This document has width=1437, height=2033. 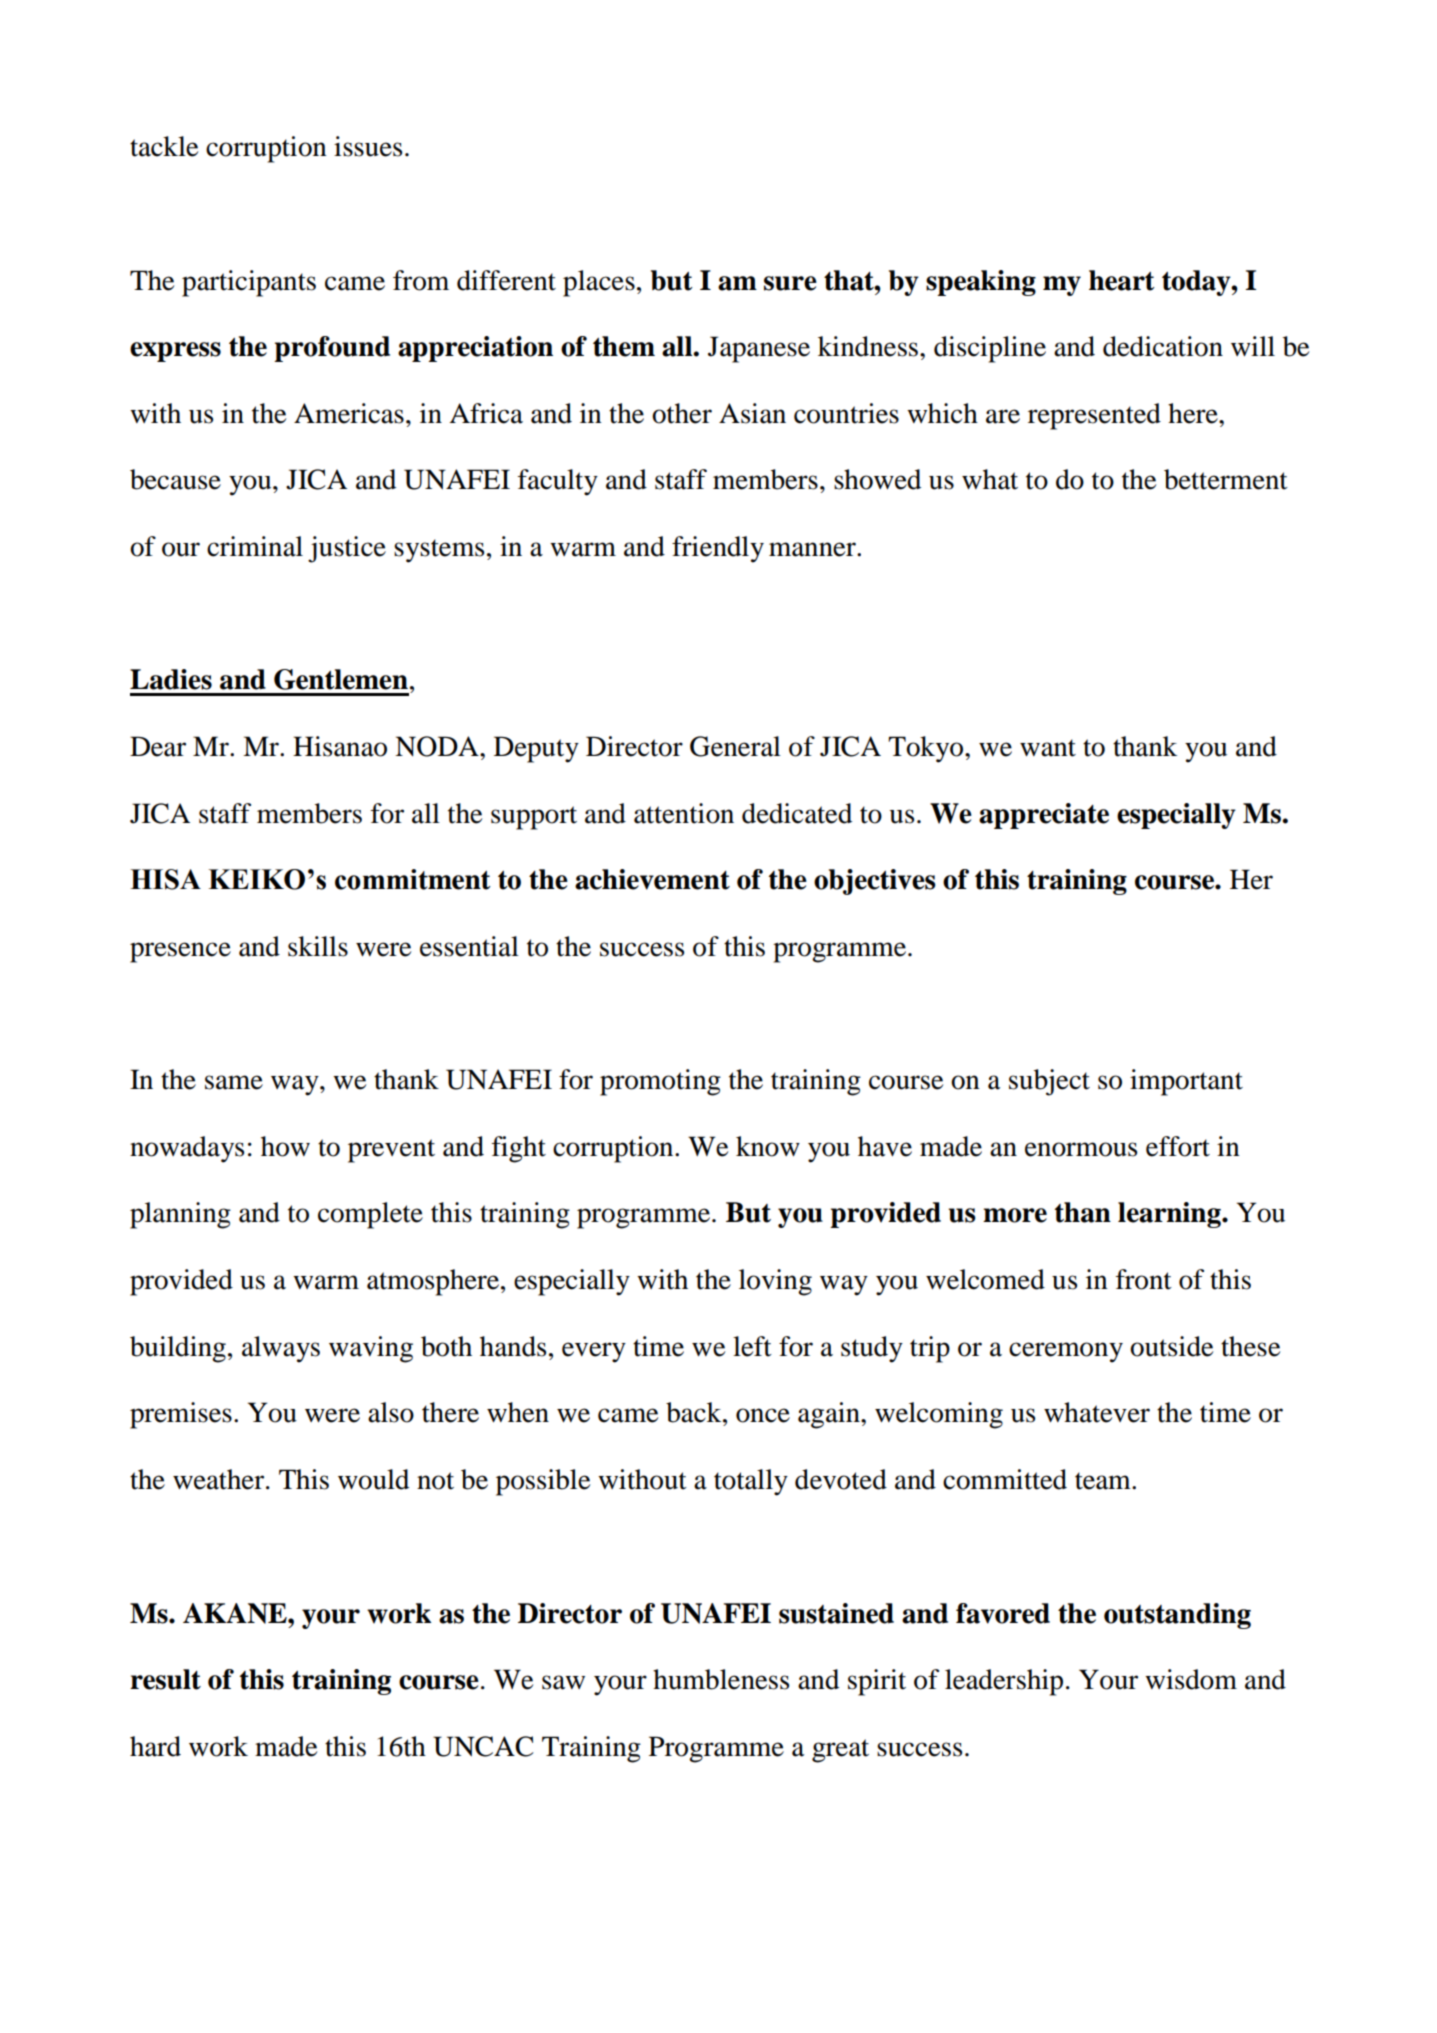 I want to click on humbleness, so click(x=721, y=1679).
